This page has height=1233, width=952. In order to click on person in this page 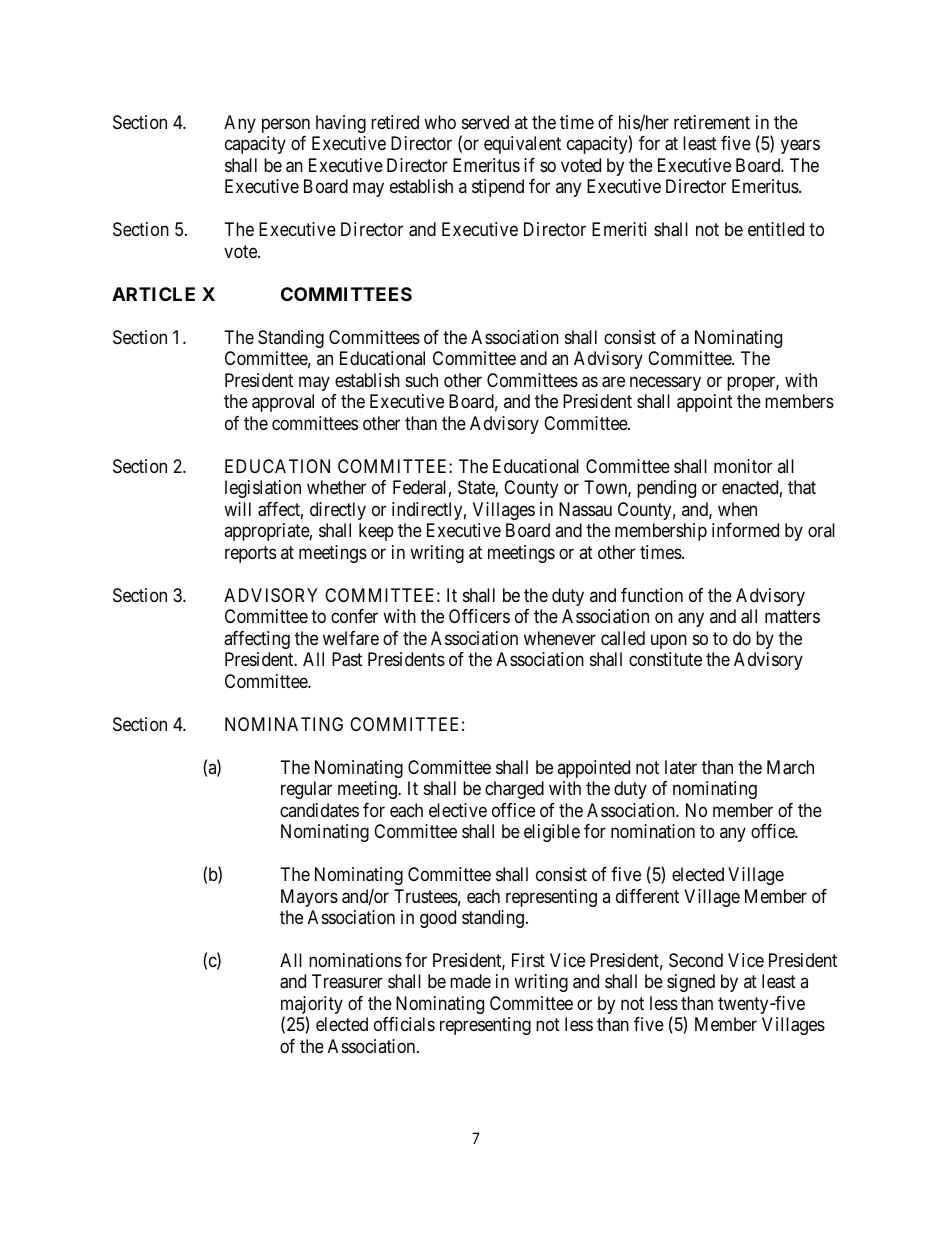, I will do `click(286, 125)`.
